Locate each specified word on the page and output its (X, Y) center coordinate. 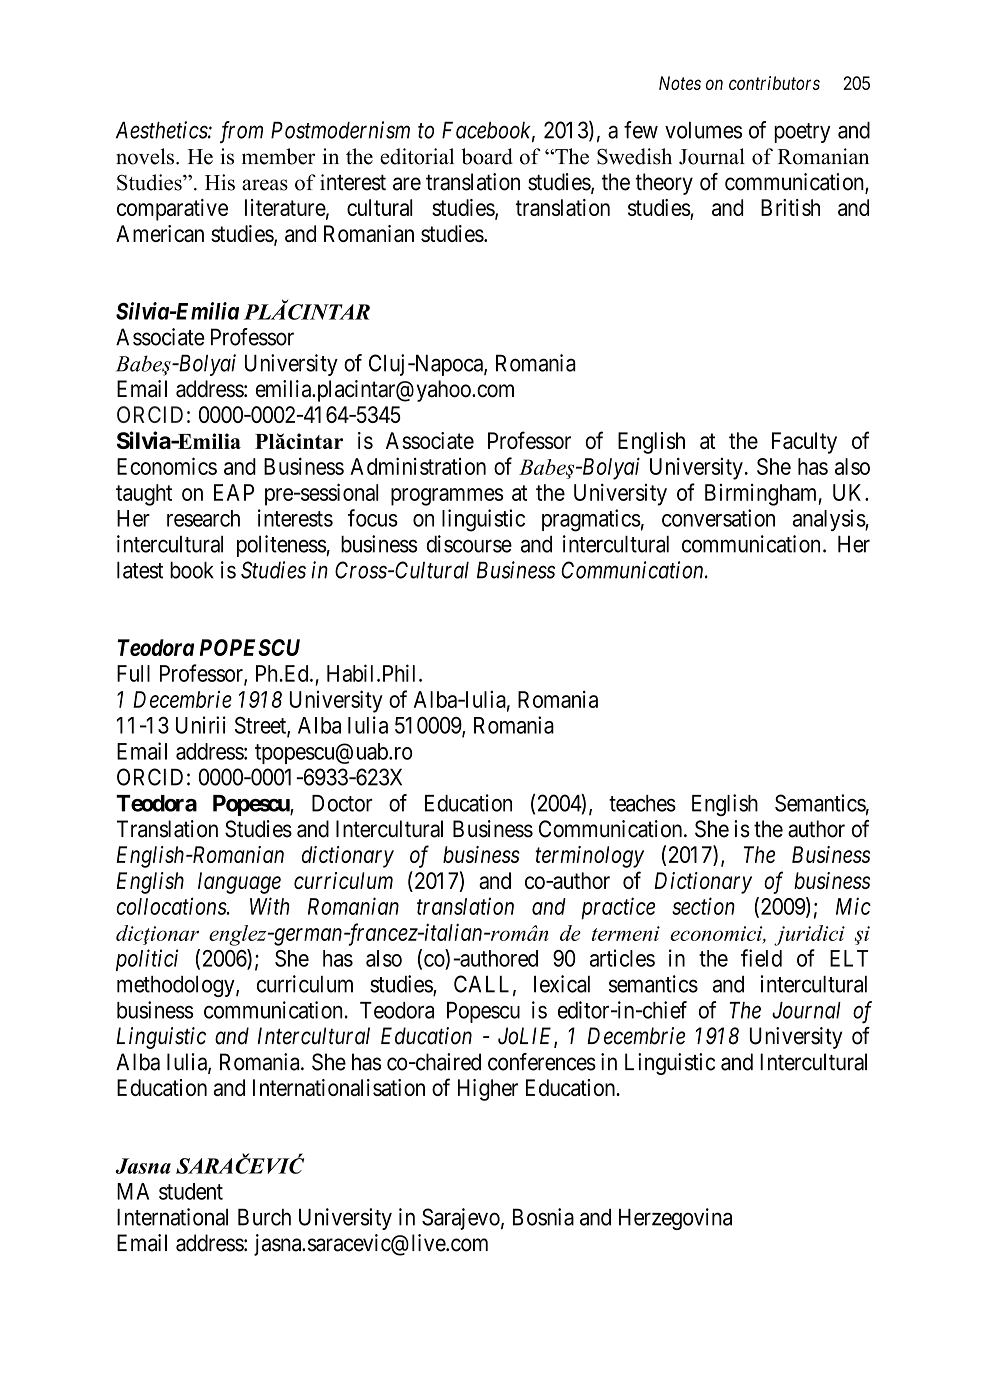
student (191, 1191)
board (487, 156)
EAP (234, 492)
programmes (447, 497)
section (703, 906)
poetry (802, 133)
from (241, 132)
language (239, 883)
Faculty (804, 443)
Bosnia (543, 1217)
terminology (589, 857)
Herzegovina (675, 1219)
